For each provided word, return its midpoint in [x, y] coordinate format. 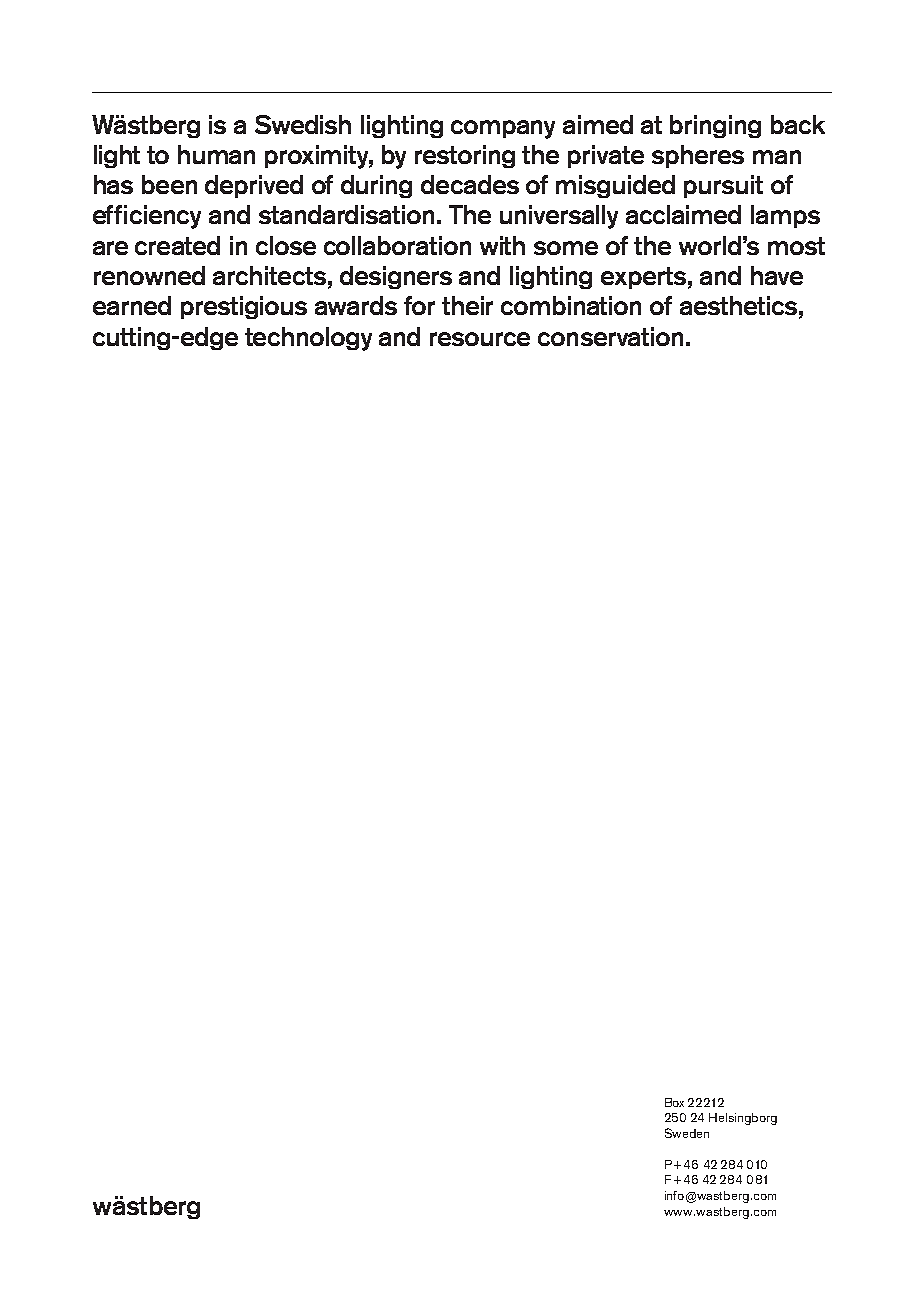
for [419, 305]
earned [132, 305]
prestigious [244, 307]
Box [674, 1102]
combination [571, 305]
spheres [698, 156]
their [467, 305]
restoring [465, 156]
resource [480, 339]
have [777, 275]
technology [308, 339]
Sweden [687, 1133]
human [216, 154]
